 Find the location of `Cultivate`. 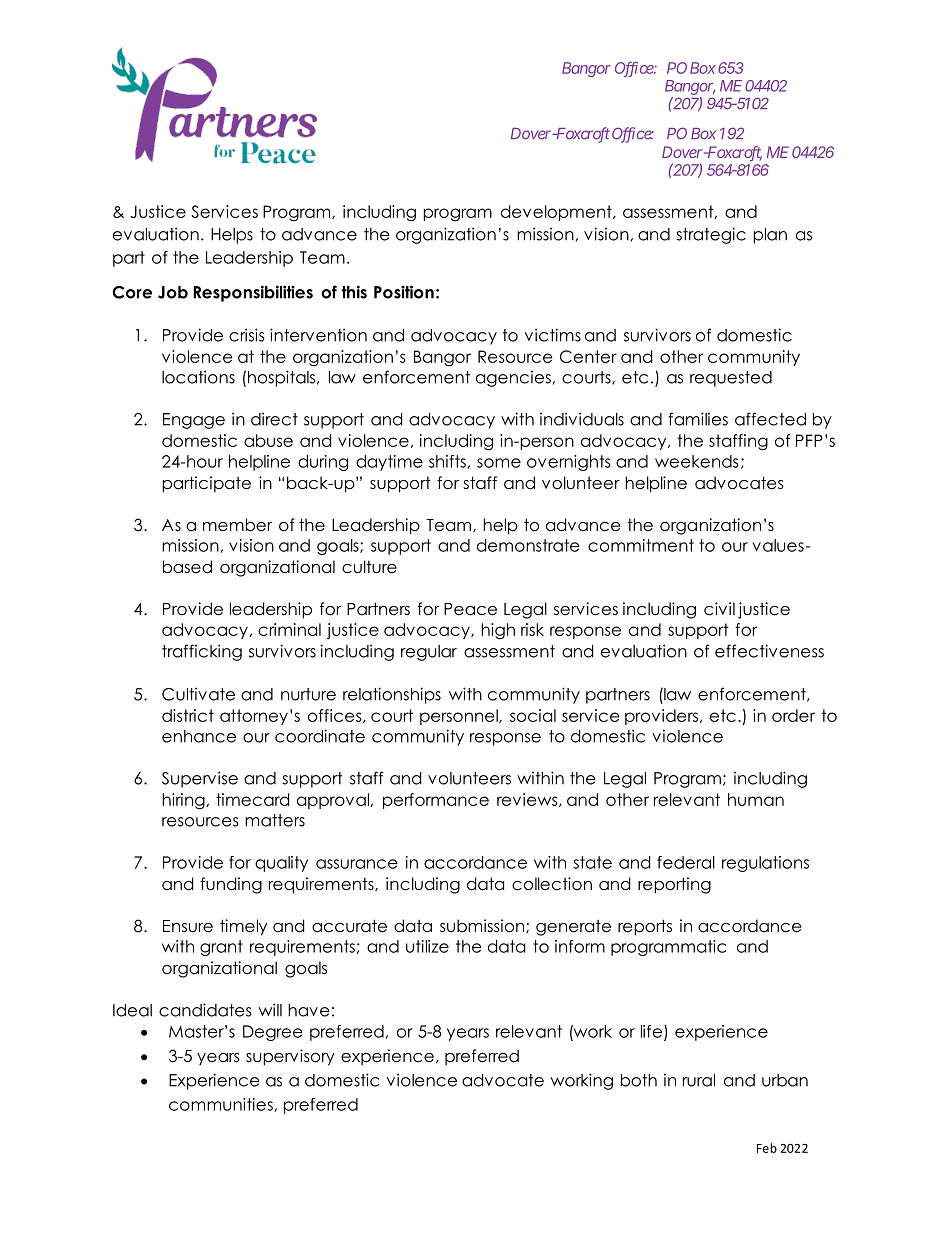

Cultivate is located at coordinates (198, 694).
